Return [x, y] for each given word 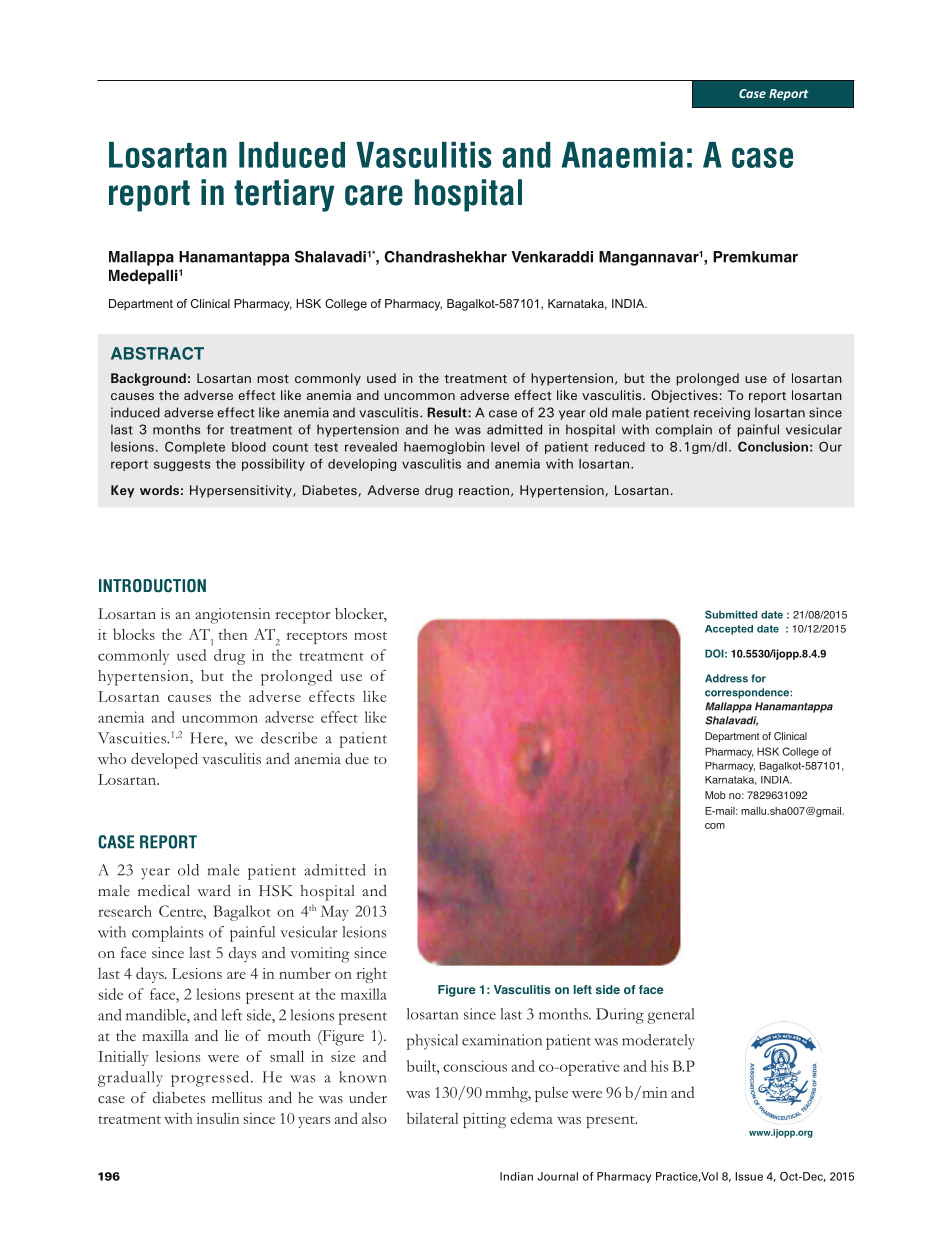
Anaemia [622, 155]
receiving [722, 413]
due [357, 758]
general [670, 1016]
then [233, 634]
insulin [217, 1118]
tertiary [284, 195]
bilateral [432, 1118]
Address [726, 678]
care [374, 195]
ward [214, 890]
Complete [195, 447]
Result [448, 412]
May [335, 913]
